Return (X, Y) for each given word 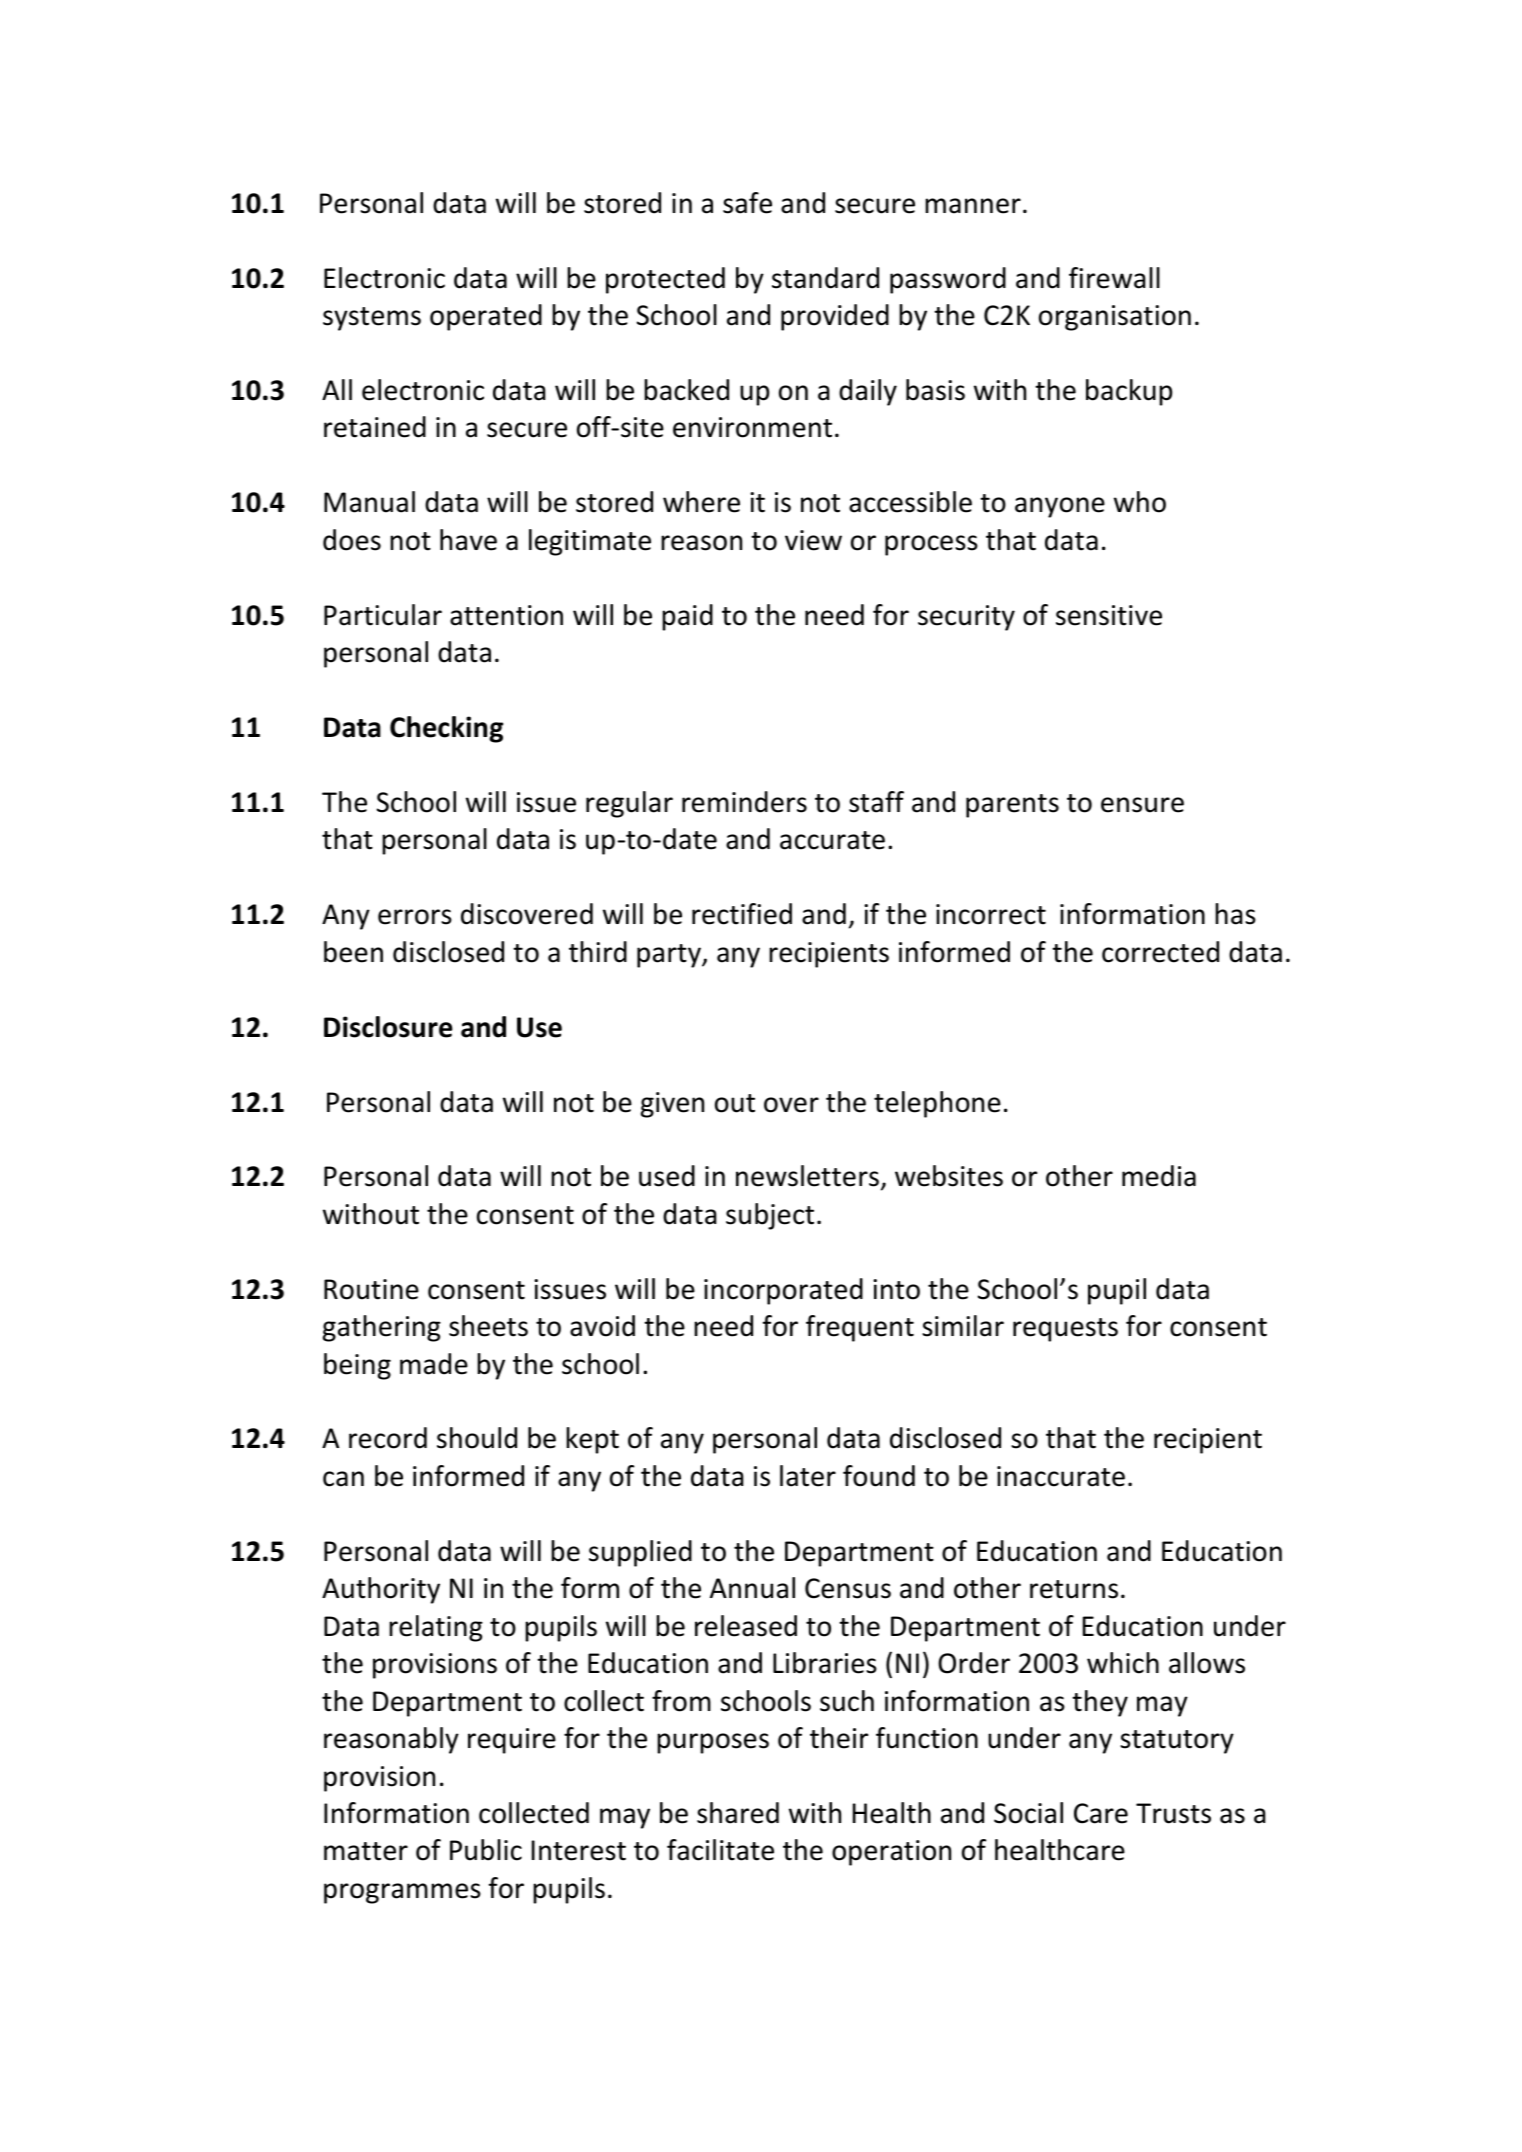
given (672, 1105)
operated (486, 317)
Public (486, 1850)
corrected (1160, 952)
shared (738, 1813)
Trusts (1173, 1813)
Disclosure (388, 1027)
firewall (1114, 278)
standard (825, 278)
